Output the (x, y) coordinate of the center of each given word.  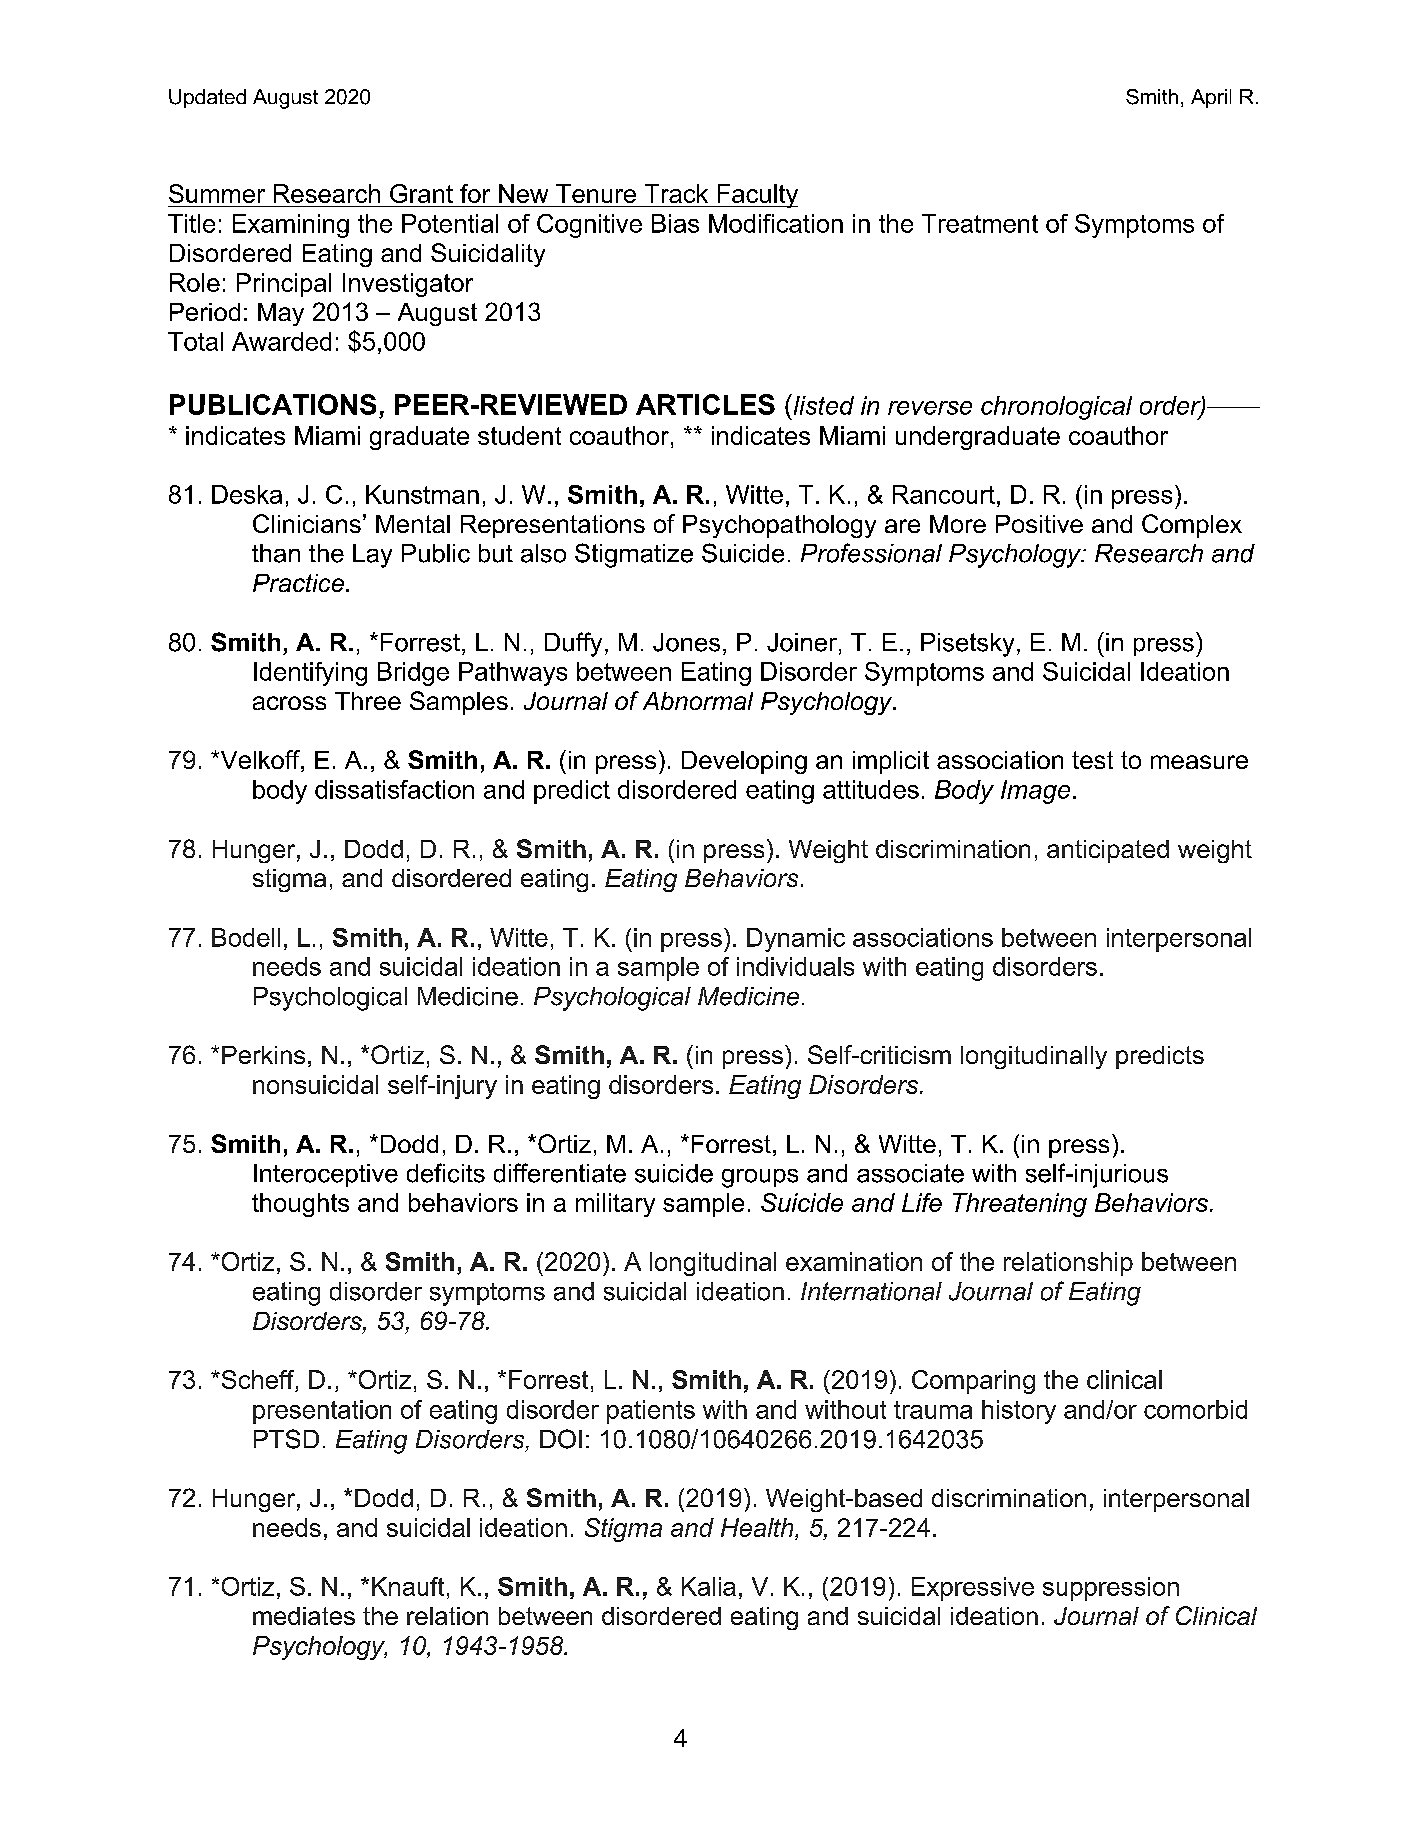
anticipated (1108, 851)
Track (676, 193)
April (1211, 98)
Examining (291, 226)
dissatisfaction (394, 789)
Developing (744, 762)
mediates (304, 1616)
